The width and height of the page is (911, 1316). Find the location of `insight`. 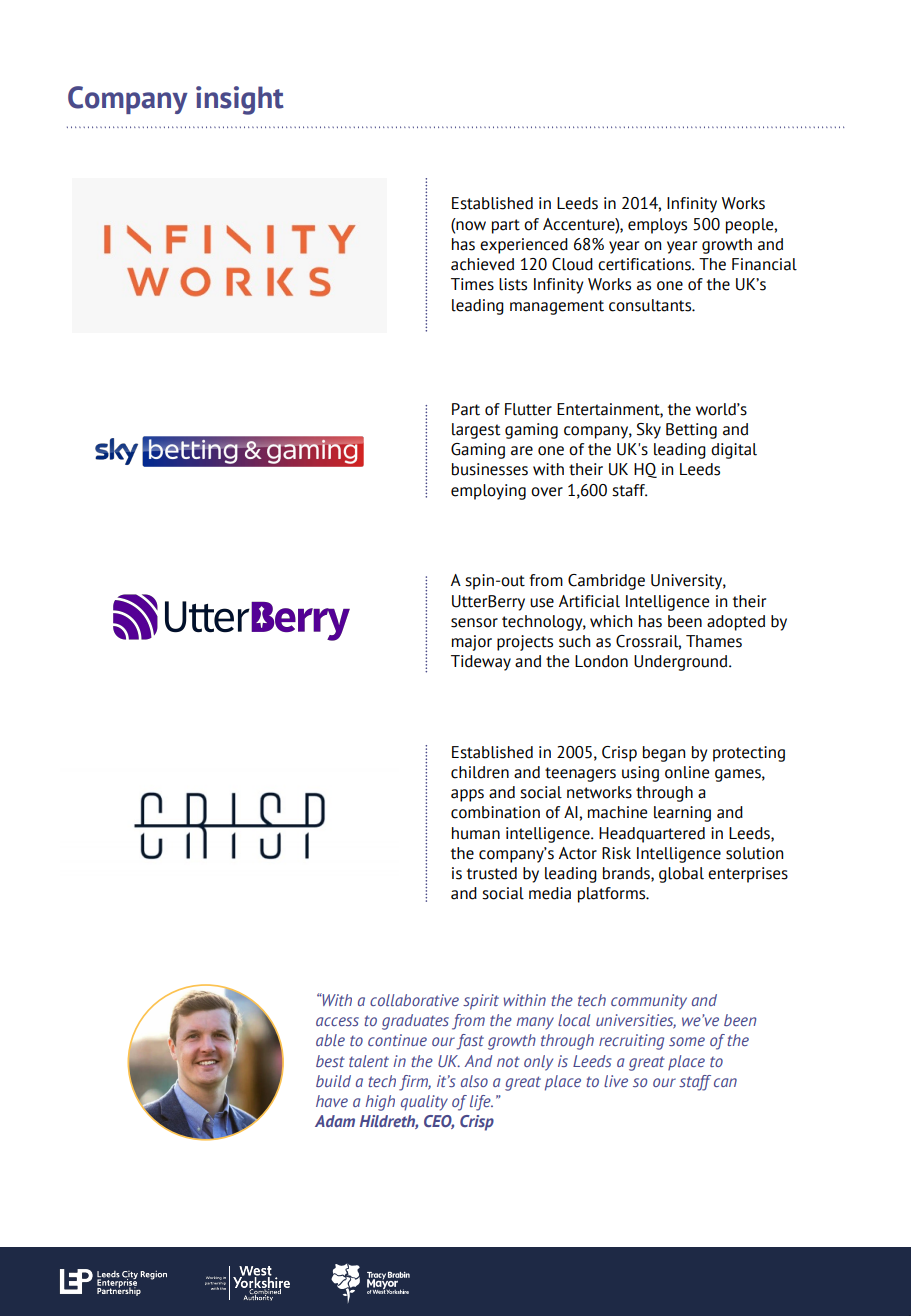

insight is located at coordinates (240, 100).
